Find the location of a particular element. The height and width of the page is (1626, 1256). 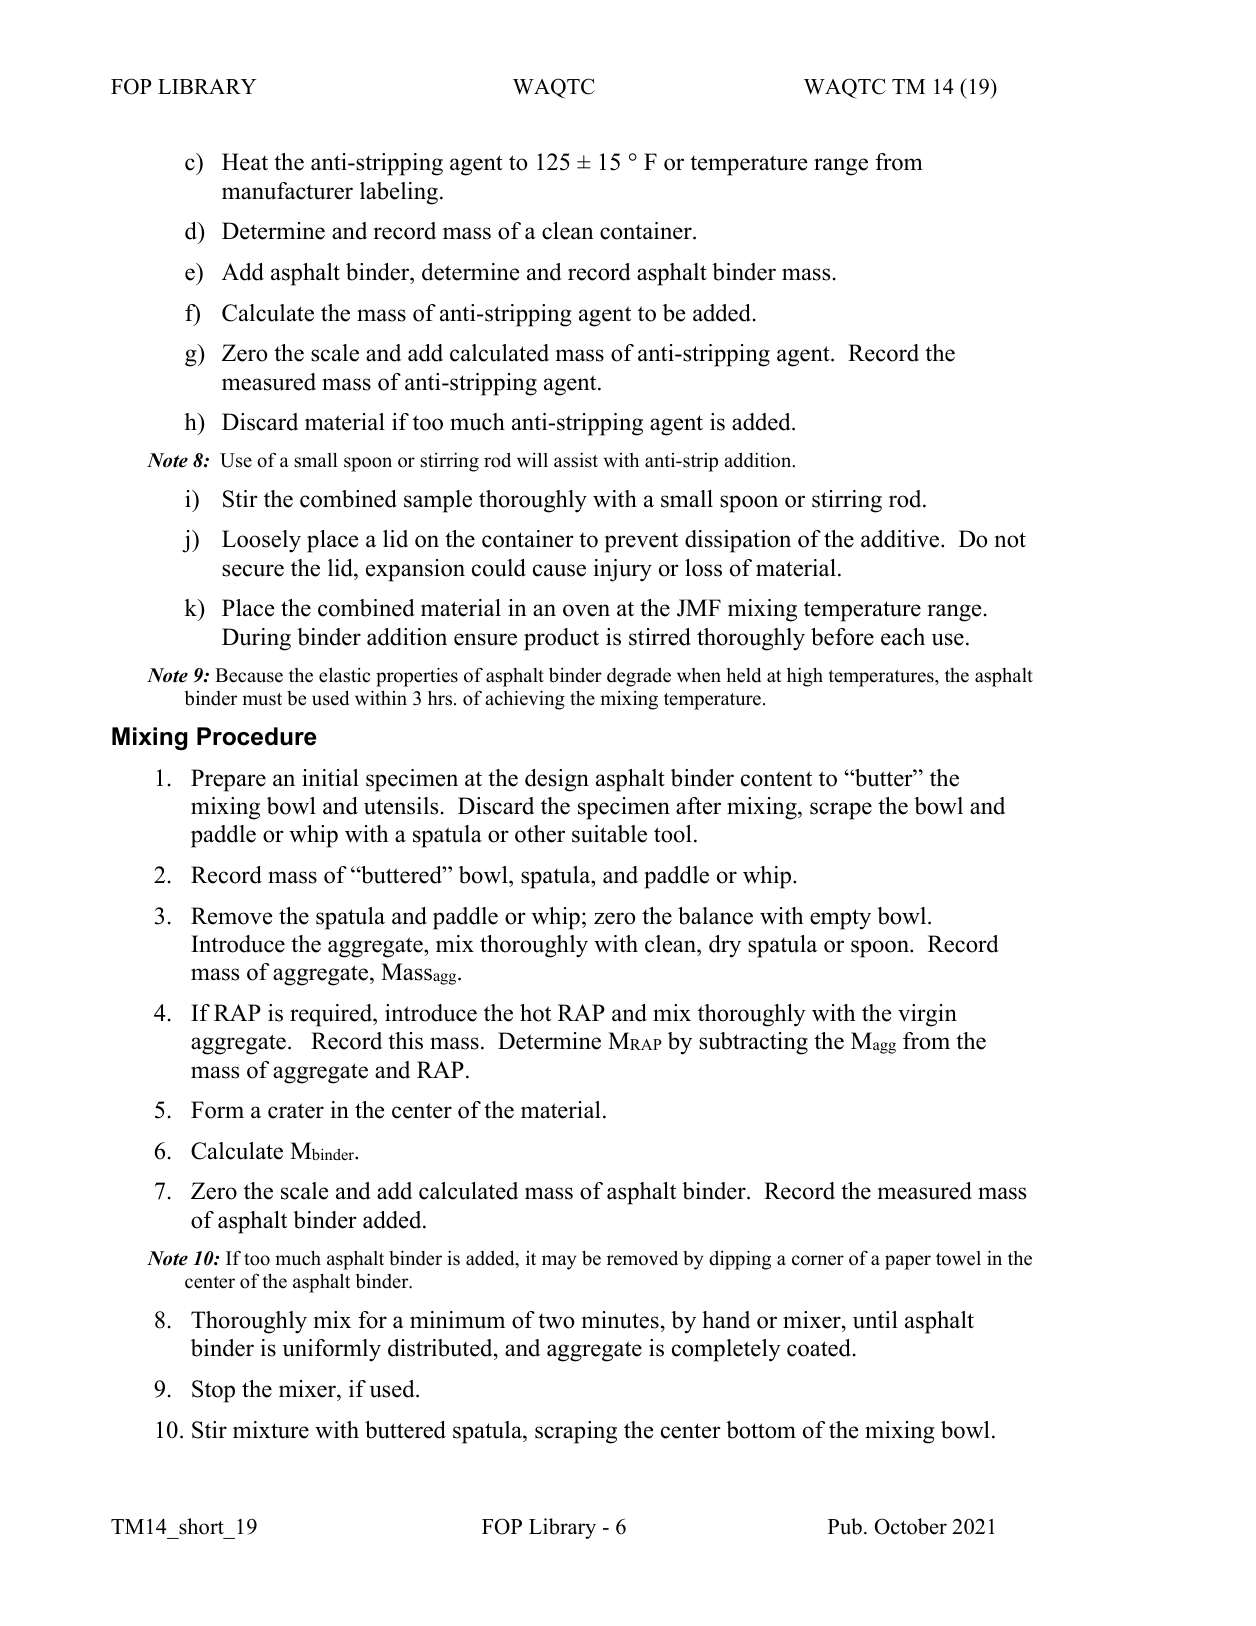

suitable is located at coordinates (609, 834).
